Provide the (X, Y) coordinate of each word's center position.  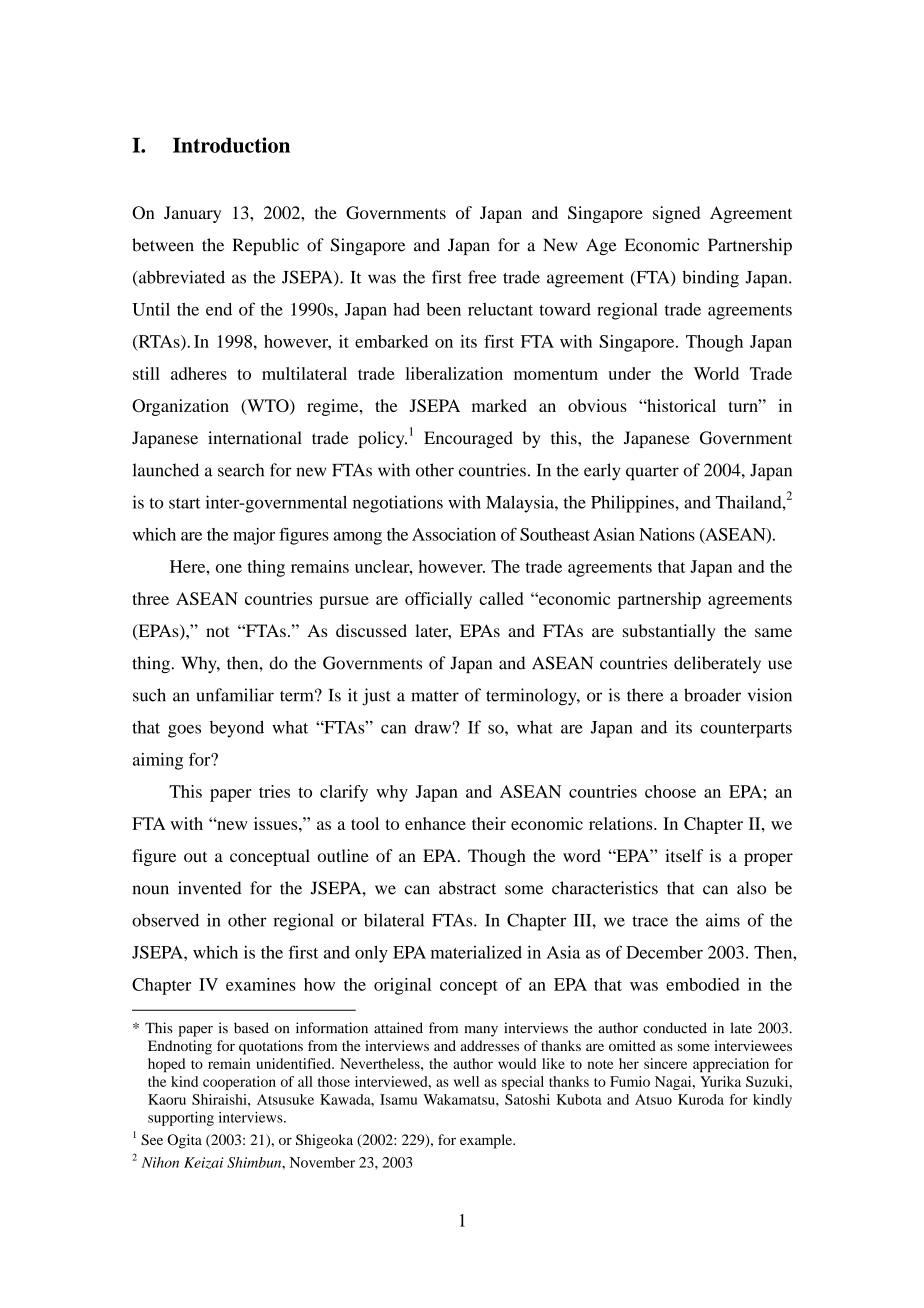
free (482, 277)
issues (277, 823)
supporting (181, 1119)
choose (670, 791)
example (487, 1141)
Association (454, 534)
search (241, 470)
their (489, 823)
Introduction (231, 145)
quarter (652, 473)
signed (676, 214)
